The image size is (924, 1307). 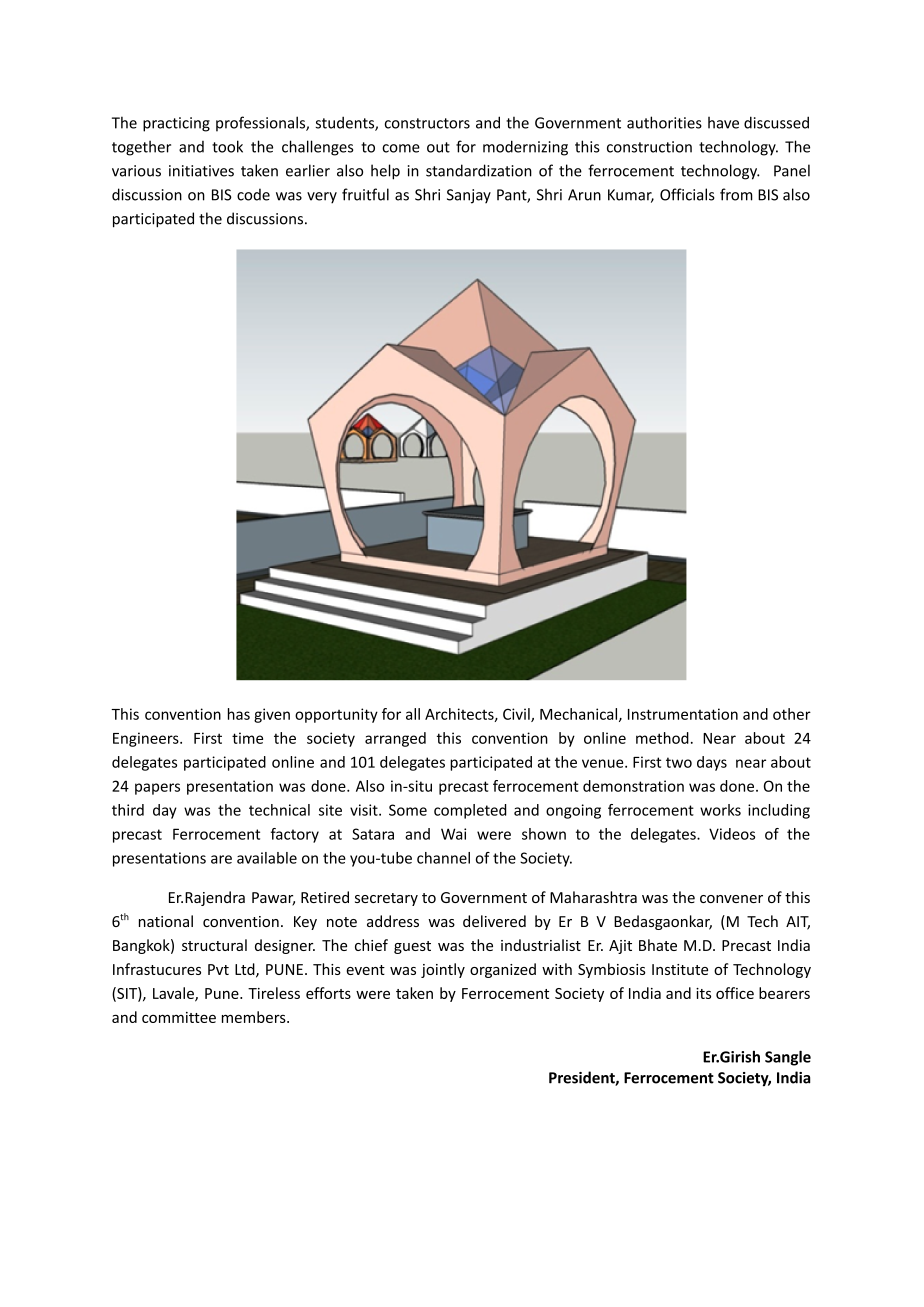 What do you see at coordinates (720, 810) in the screenshot?
I see `works` at bounding box center [720, 810].
